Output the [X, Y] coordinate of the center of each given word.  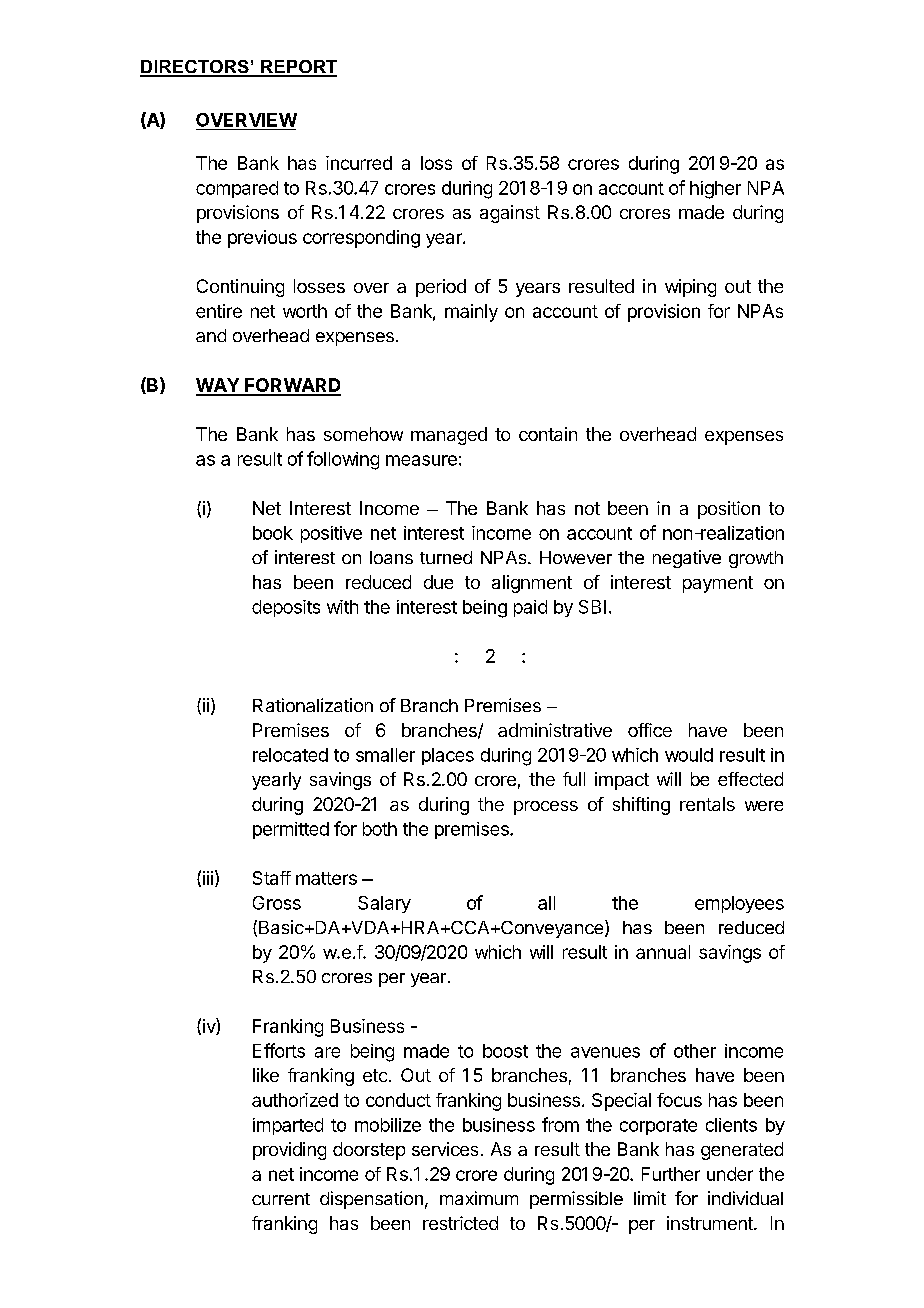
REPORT [298, 68]
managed [449, 436]
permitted [291, 830]
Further [671, 1174]
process [546, 808]
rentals [707, 804]
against [510, 214]
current [281, 1199]
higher [715, 190]
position [729, 510]
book [273, 533]
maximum [479, 1198]
